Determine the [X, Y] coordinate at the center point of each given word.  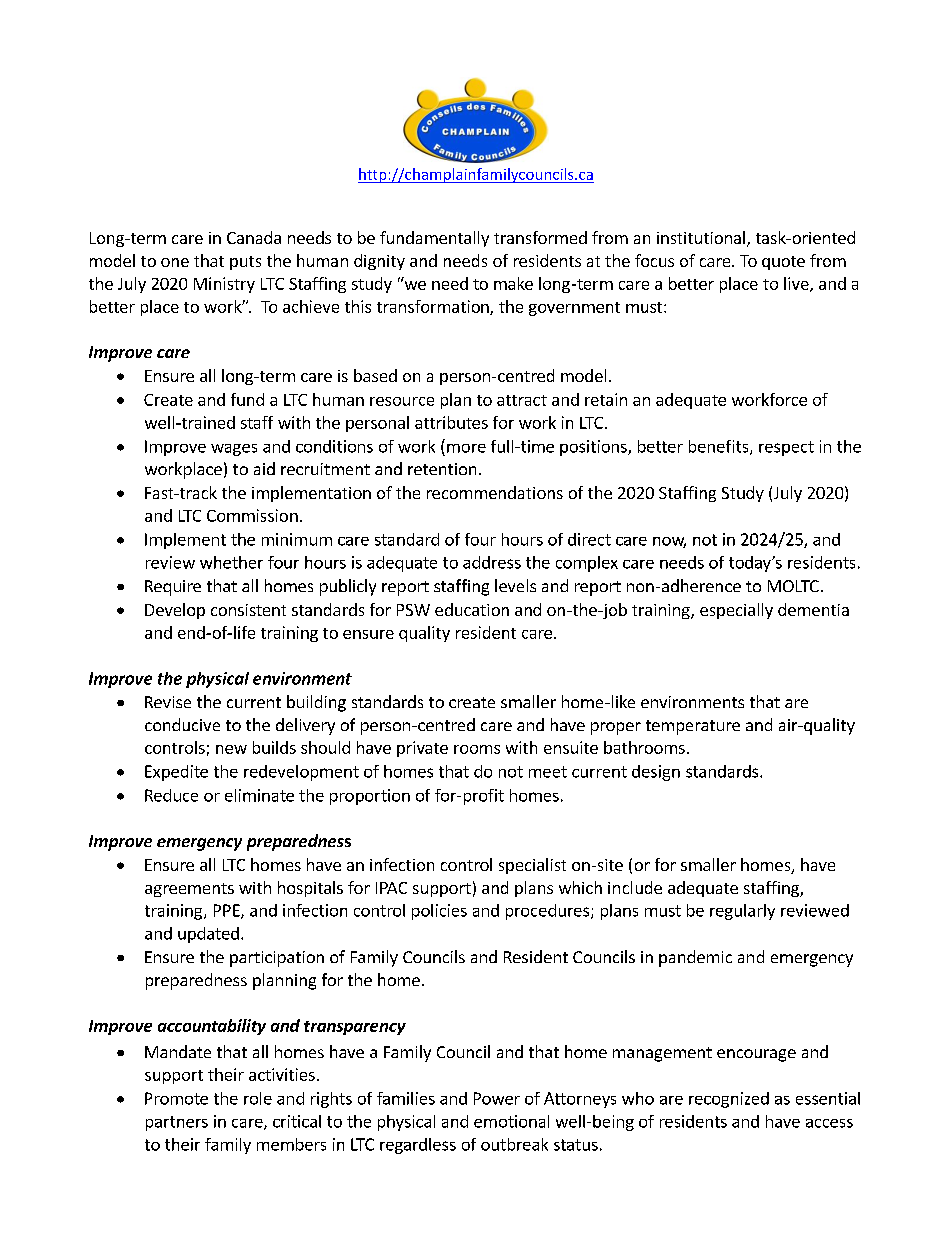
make [513, 283]
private [422, 749]
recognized [729, 1100]
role [258, 1098]
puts [245, 263]
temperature [693, 727]
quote [783, 263]
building [316, 703]
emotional [511, 1121]
